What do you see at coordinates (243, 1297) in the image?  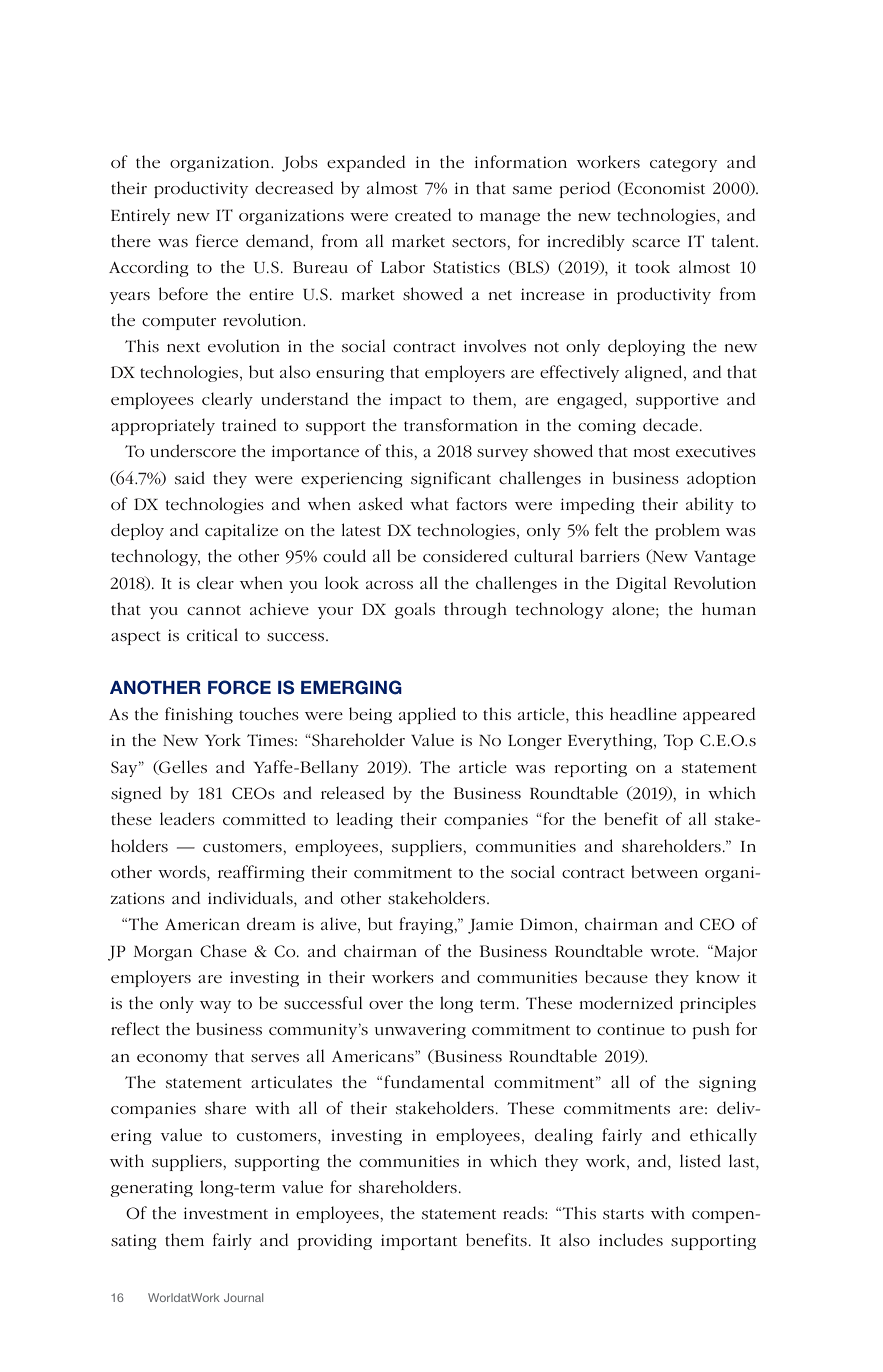 I see `Journal` at bounding box center [243, 1297].
